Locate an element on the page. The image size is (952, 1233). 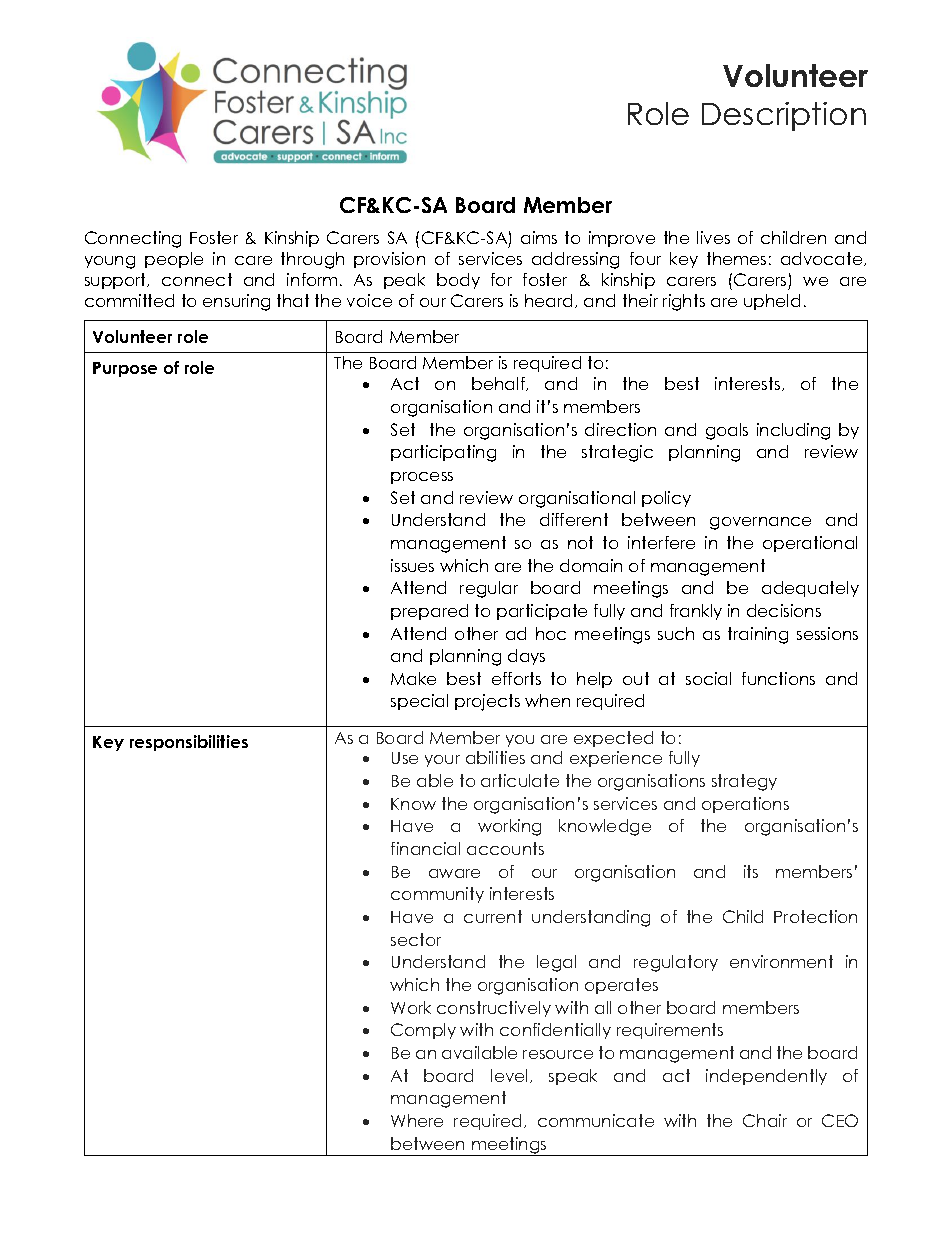
aims is located at coordinates (539, 237).
